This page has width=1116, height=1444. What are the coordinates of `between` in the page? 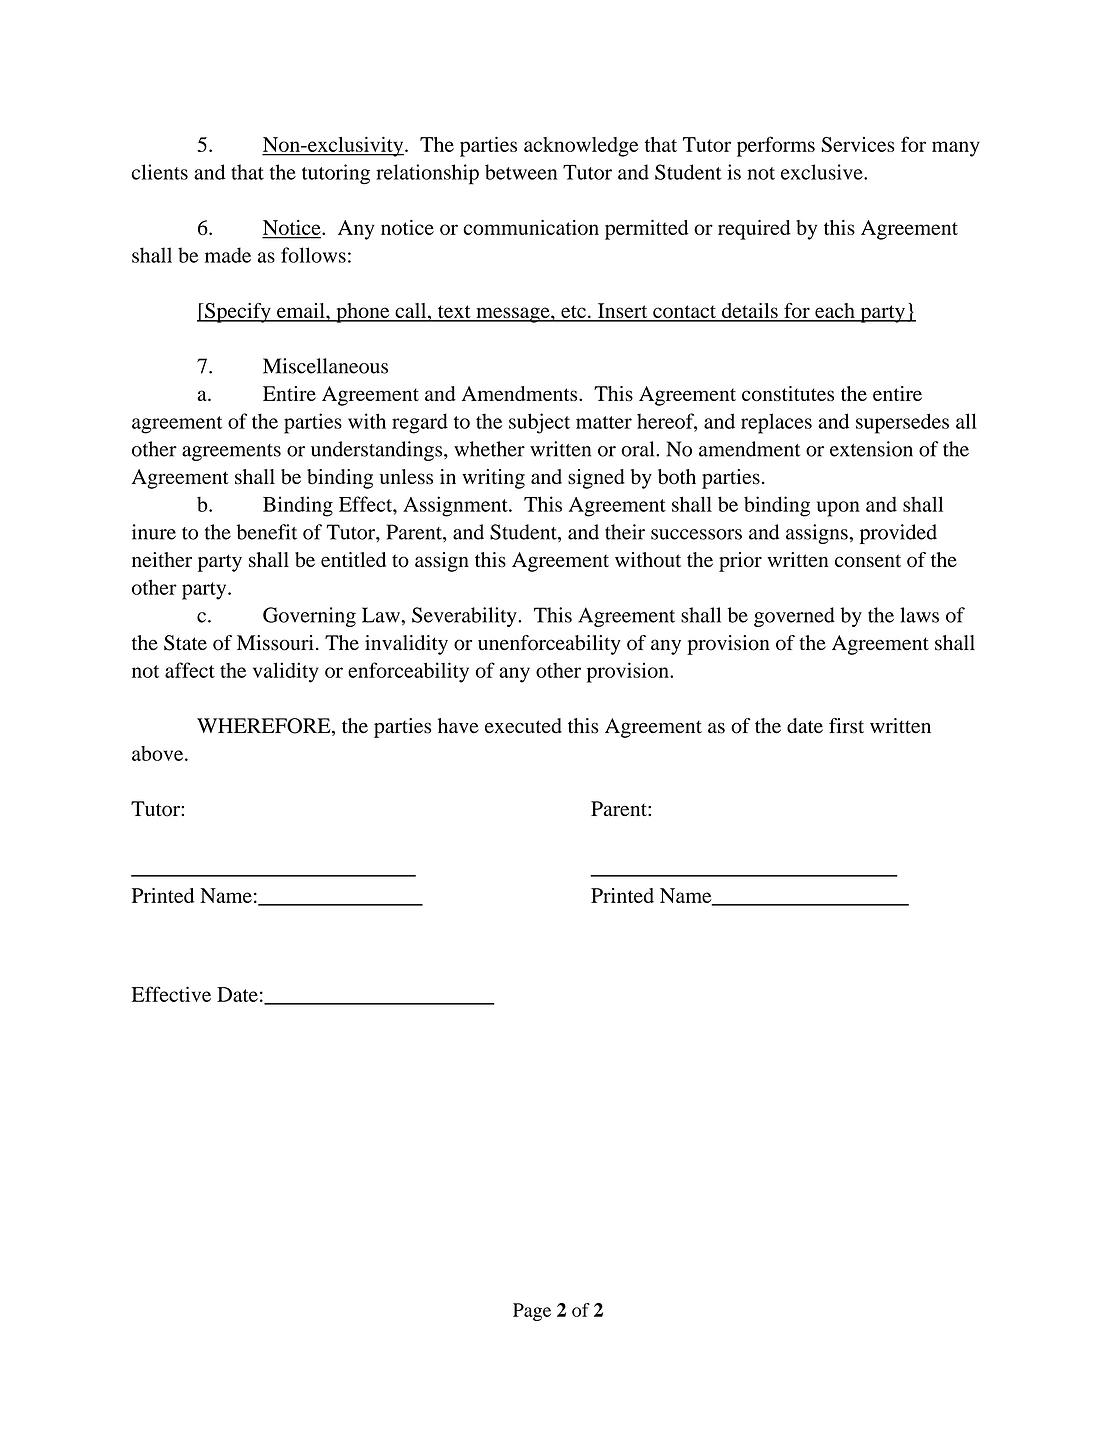 It's located at (521, 172).
